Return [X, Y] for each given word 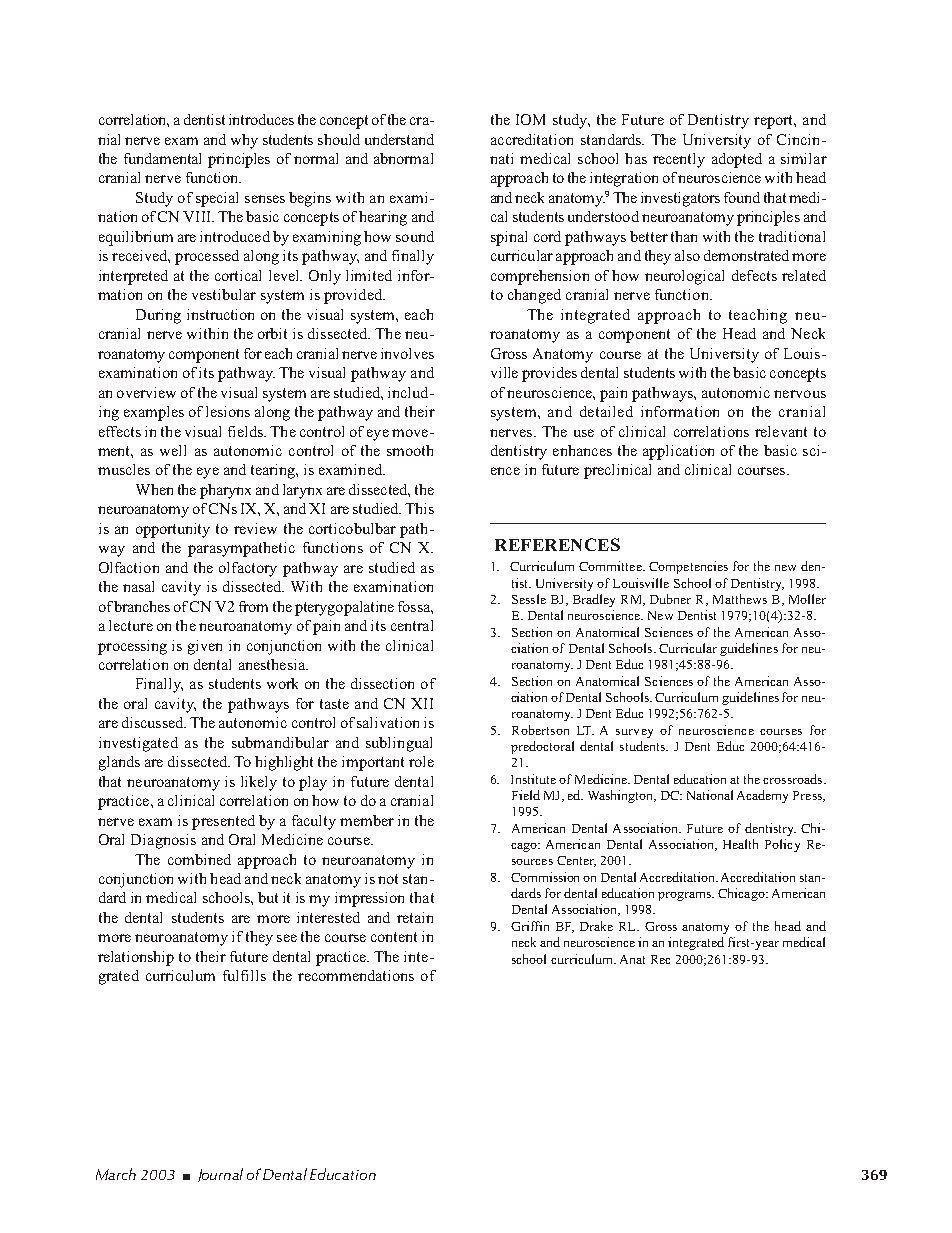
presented [223, 822]
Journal [220, 1175]
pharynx [225, 491]
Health [740, 844]
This [419, 508]
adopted [737, 160]
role [421, 761]
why [244, 141]
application [678, 452]
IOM [530, 119]
